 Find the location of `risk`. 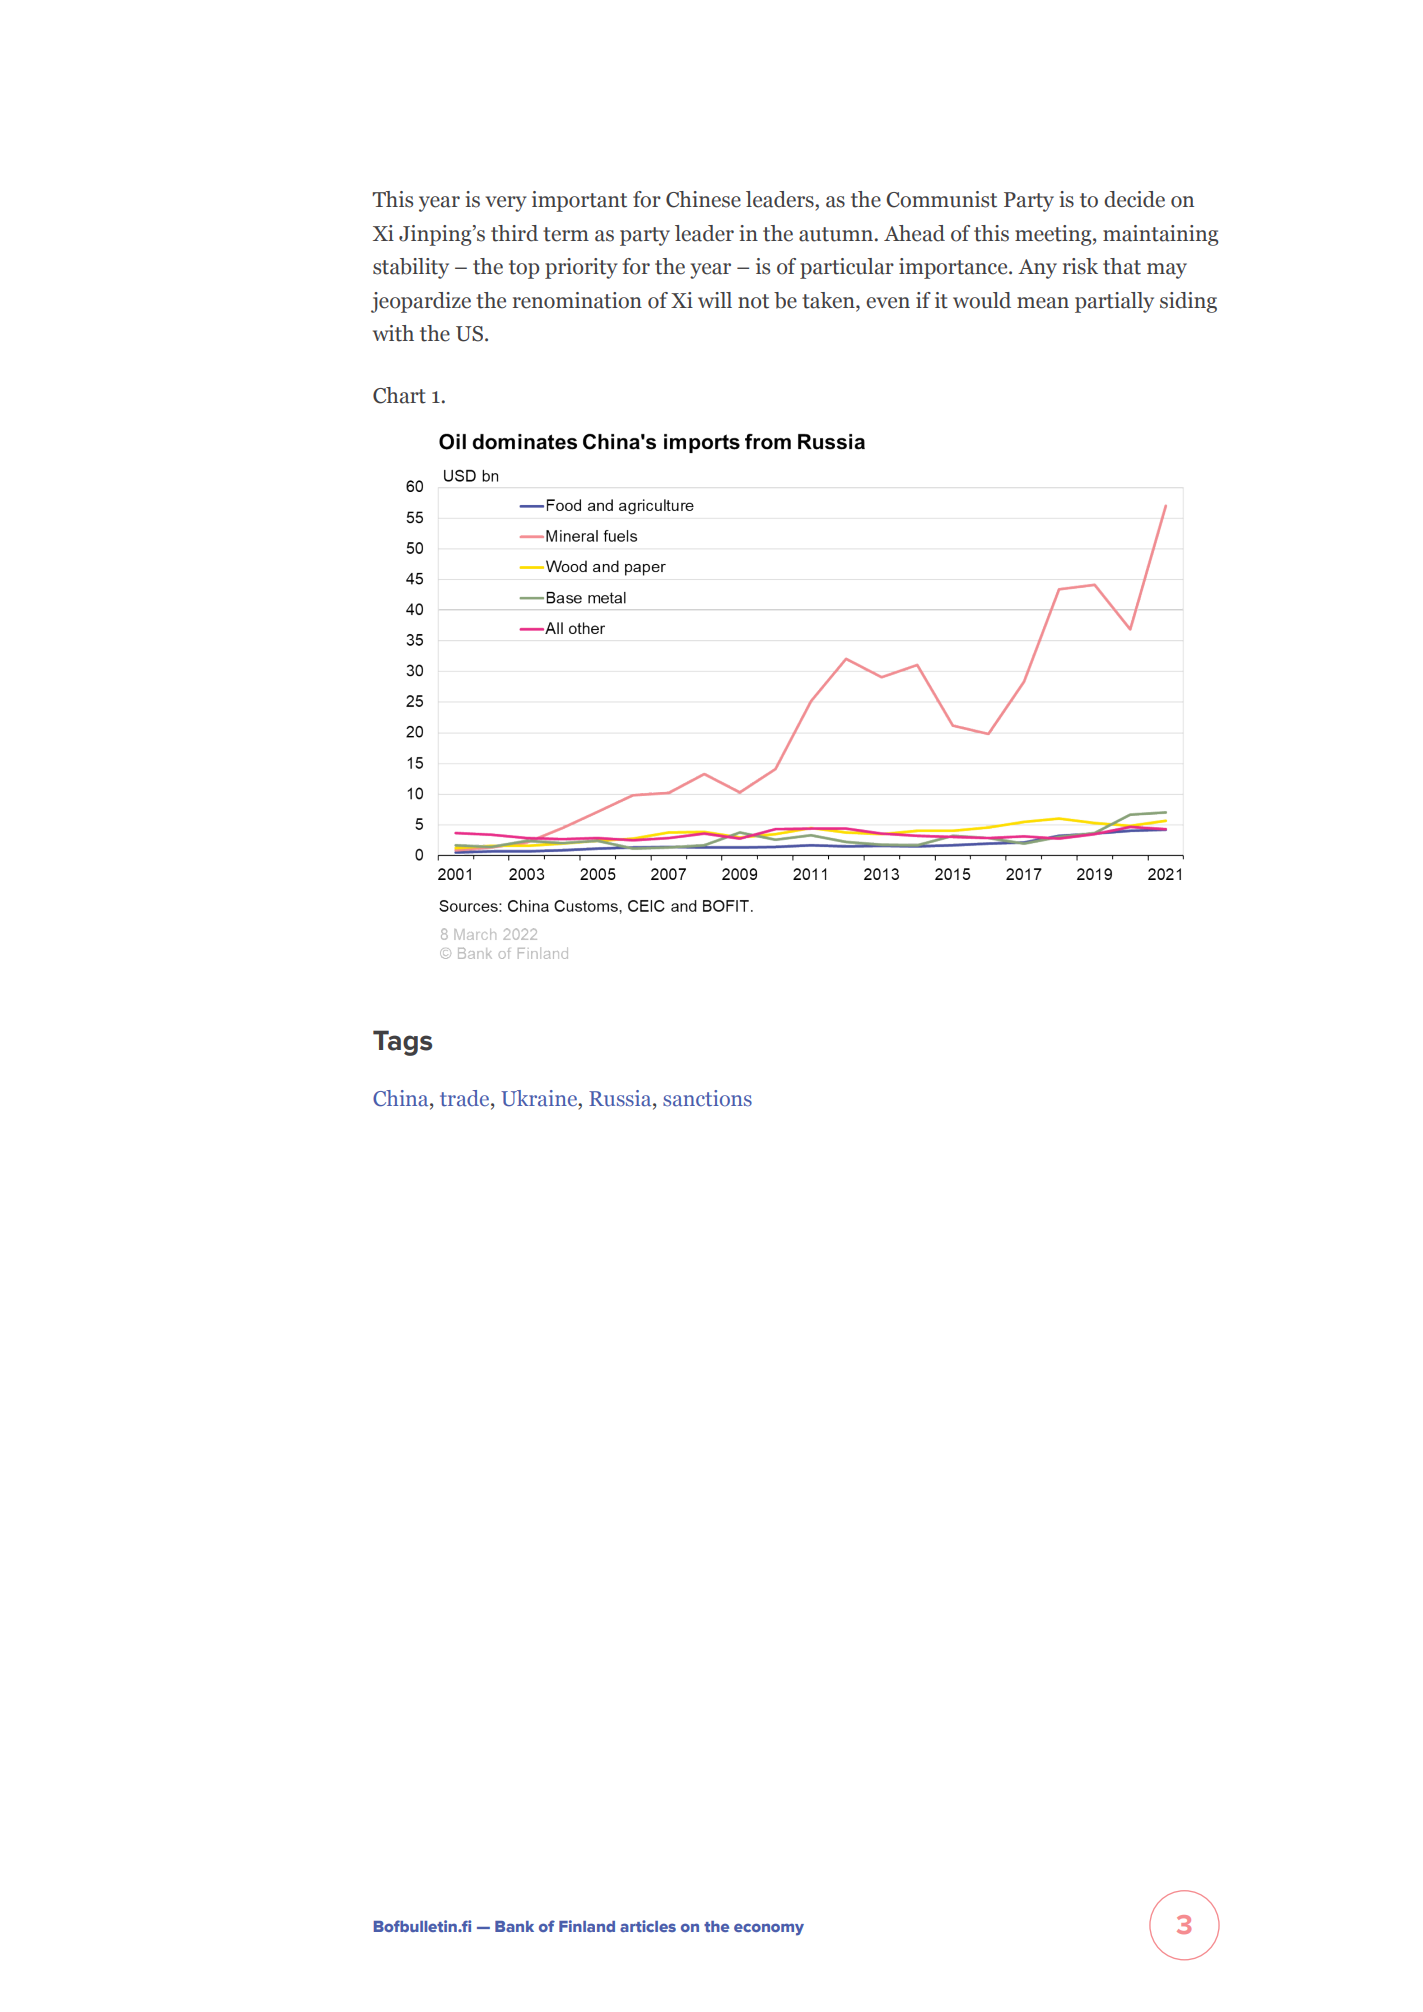

risk is located at coordinates (1080, 266).
